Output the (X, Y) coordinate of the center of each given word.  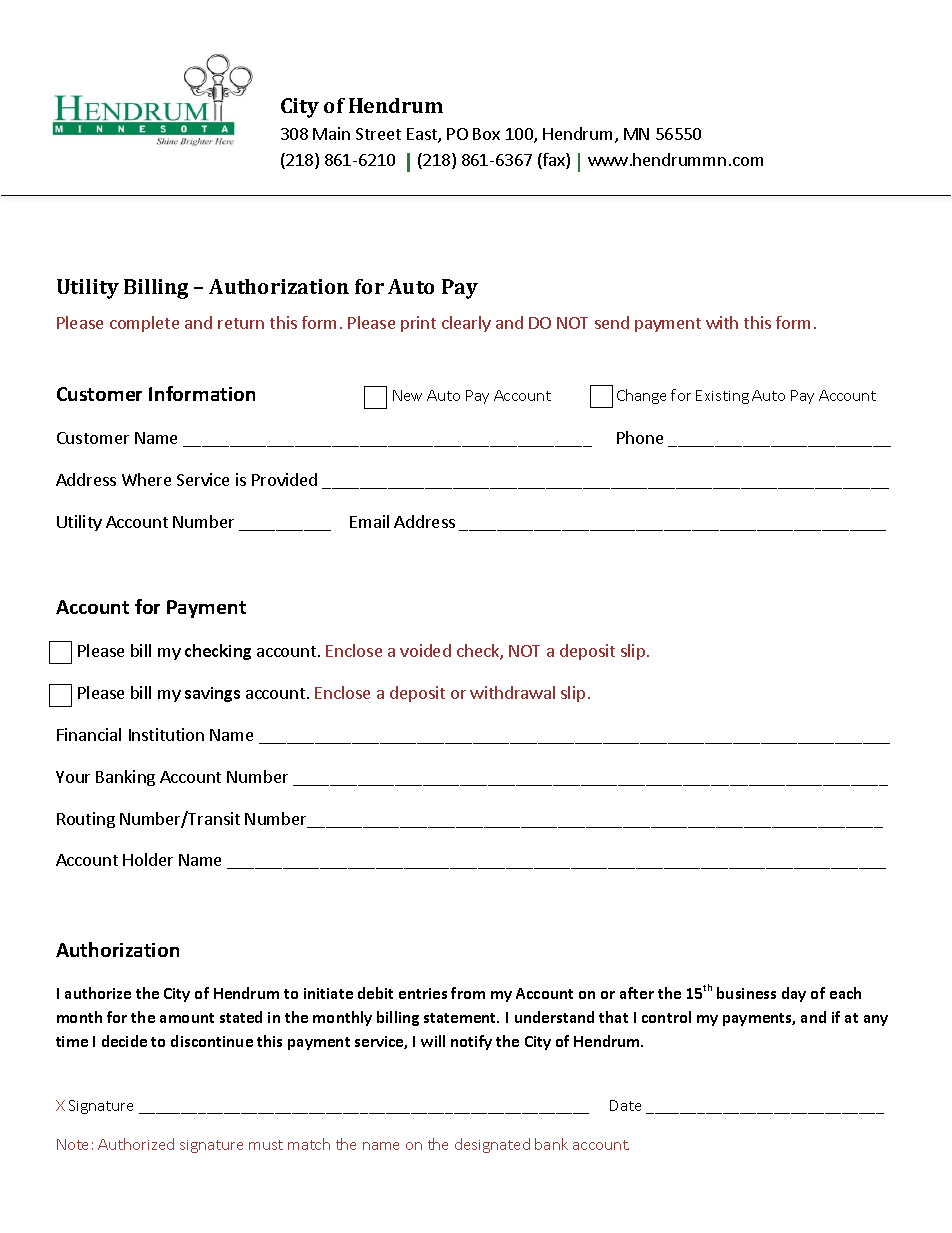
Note (72, 1144)
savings (212, 694)
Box (486, 134)
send (612, 322)
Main (331, 133)
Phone (640, 437)
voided (425, 650)
